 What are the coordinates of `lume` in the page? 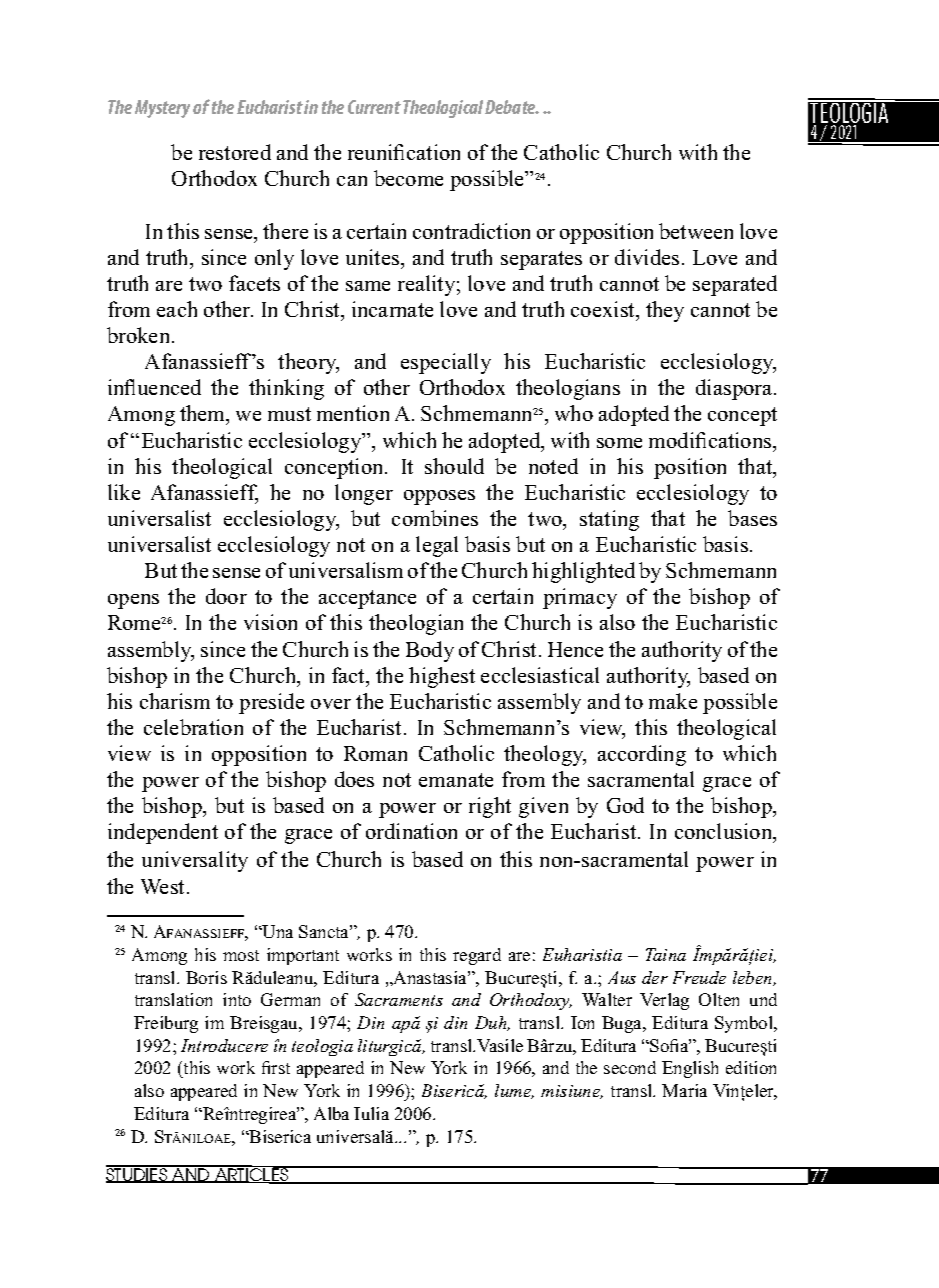 It's located at (514, 1091).
